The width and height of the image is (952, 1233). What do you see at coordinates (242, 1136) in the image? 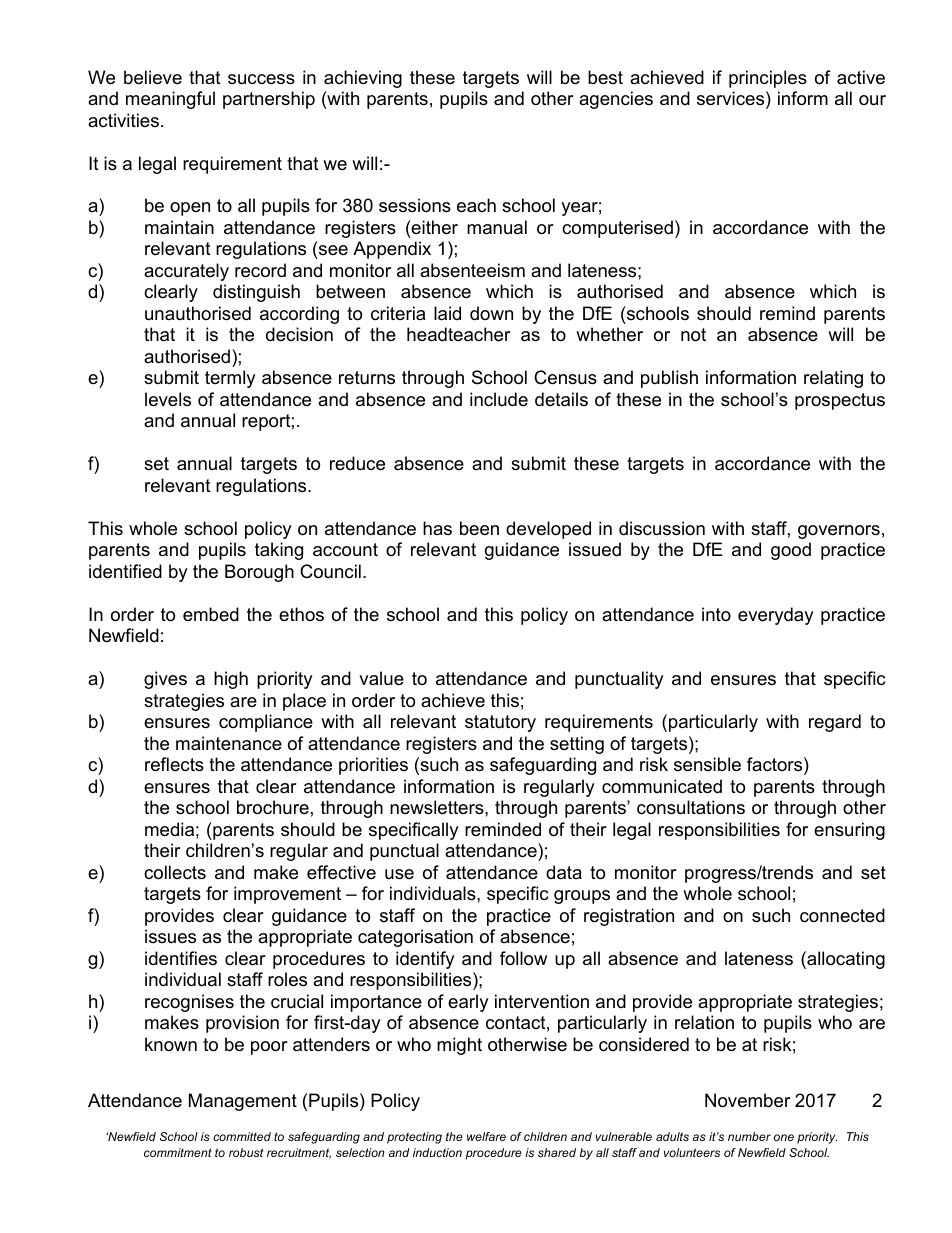
I see `committed` at bounding box center [242, 1136].
